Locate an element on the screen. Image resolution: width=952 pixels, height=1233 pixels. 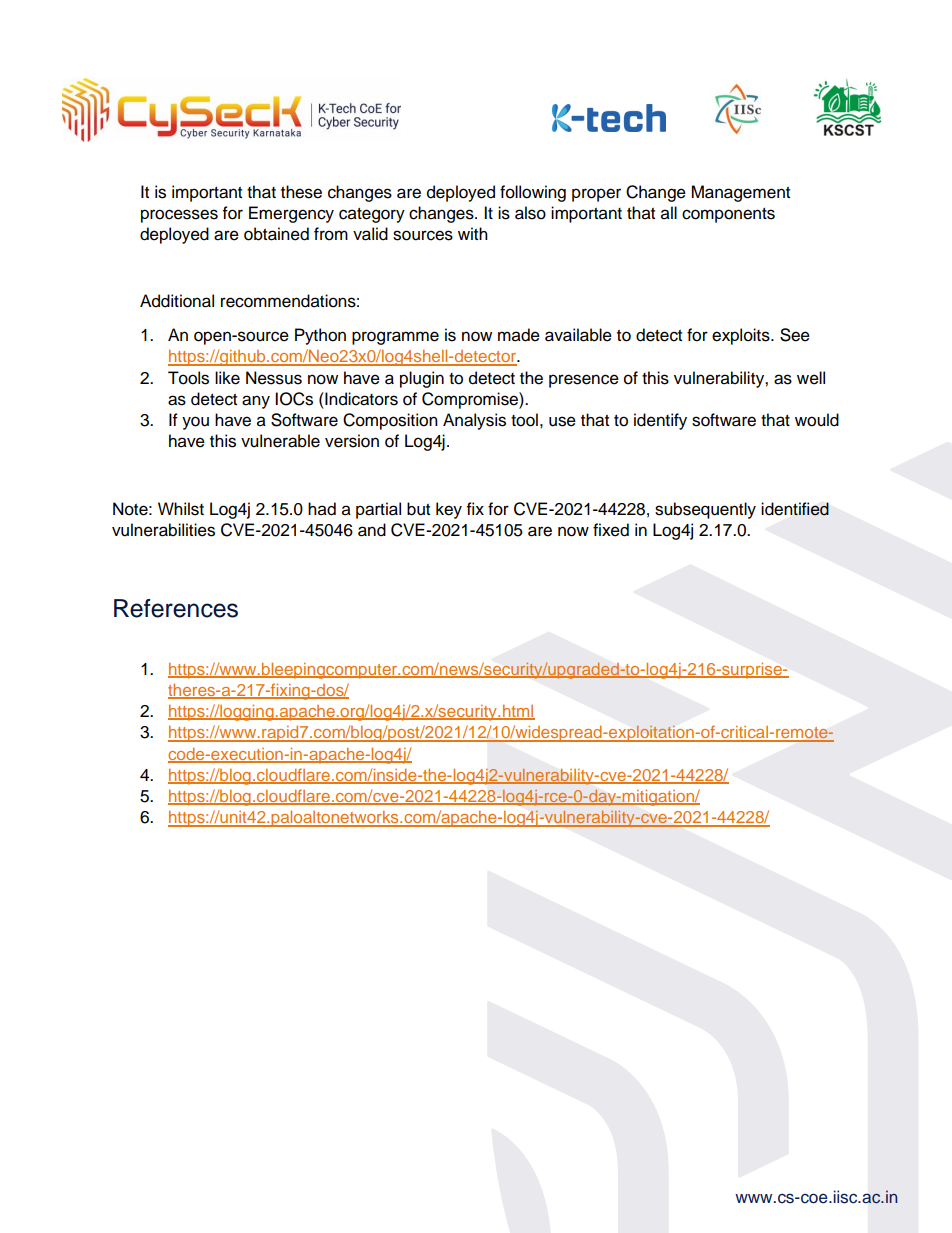
Analysis is located at coordinates (474, 421).
